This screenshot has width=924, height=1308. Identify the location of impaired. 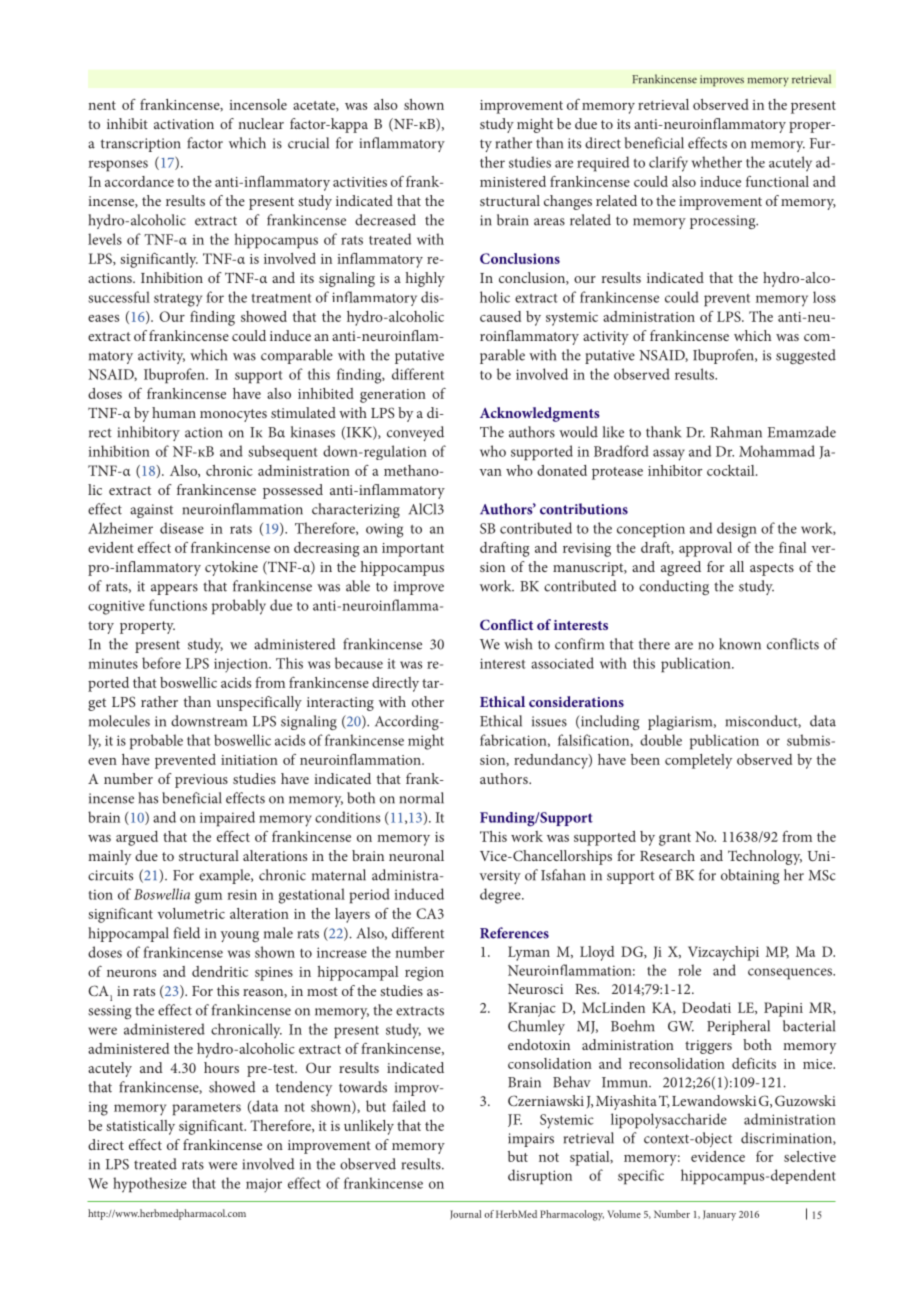
(227, 819).
